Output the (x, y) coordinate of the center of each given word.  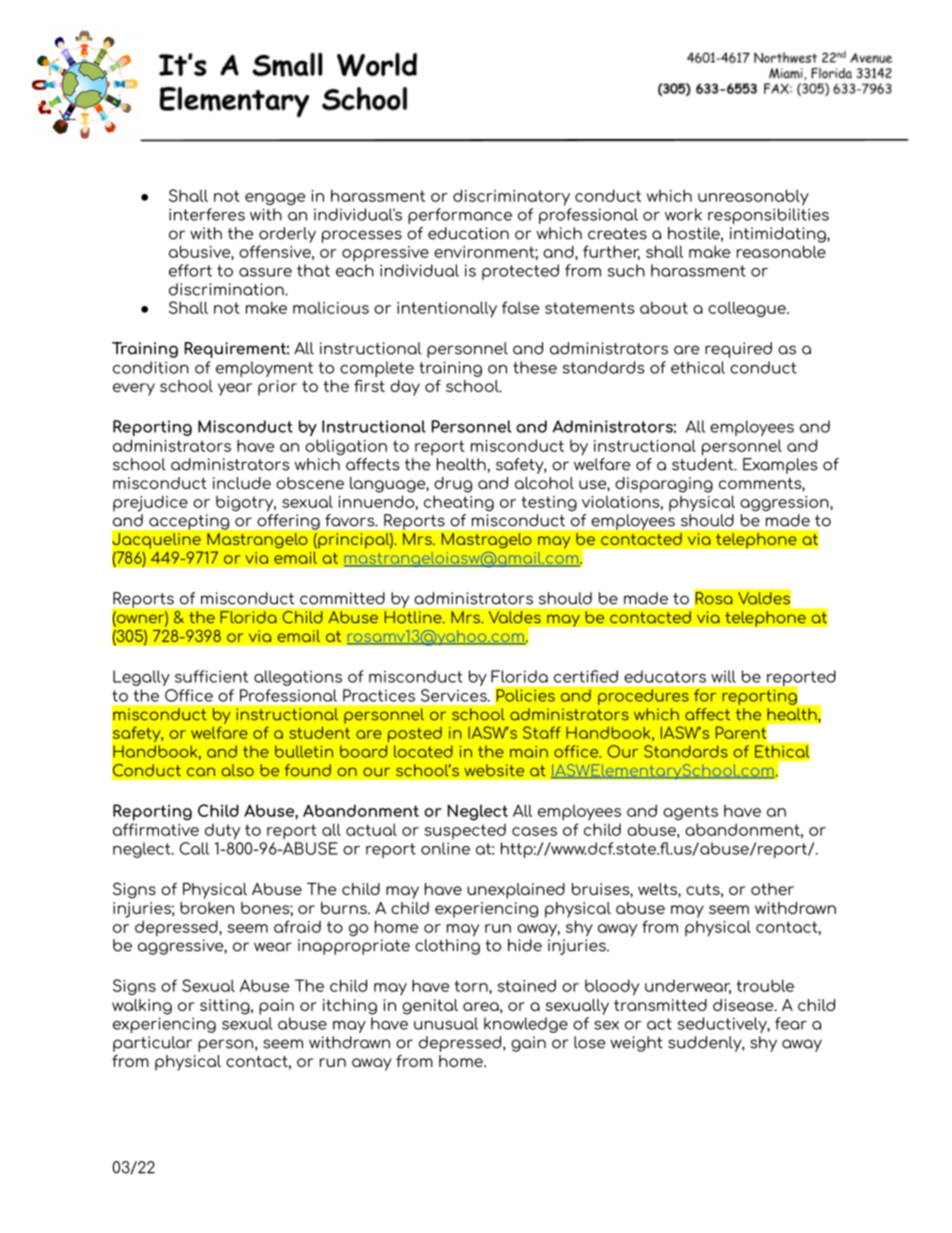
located (423, 751)
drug (453, 485)
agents (690, 812)
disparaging (664, 485)
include (242, 483)
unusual (446, 1023)
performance (460, 216)
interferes (207, 214)
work (683, 214)
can (201, 772)
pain (276, 1007)
